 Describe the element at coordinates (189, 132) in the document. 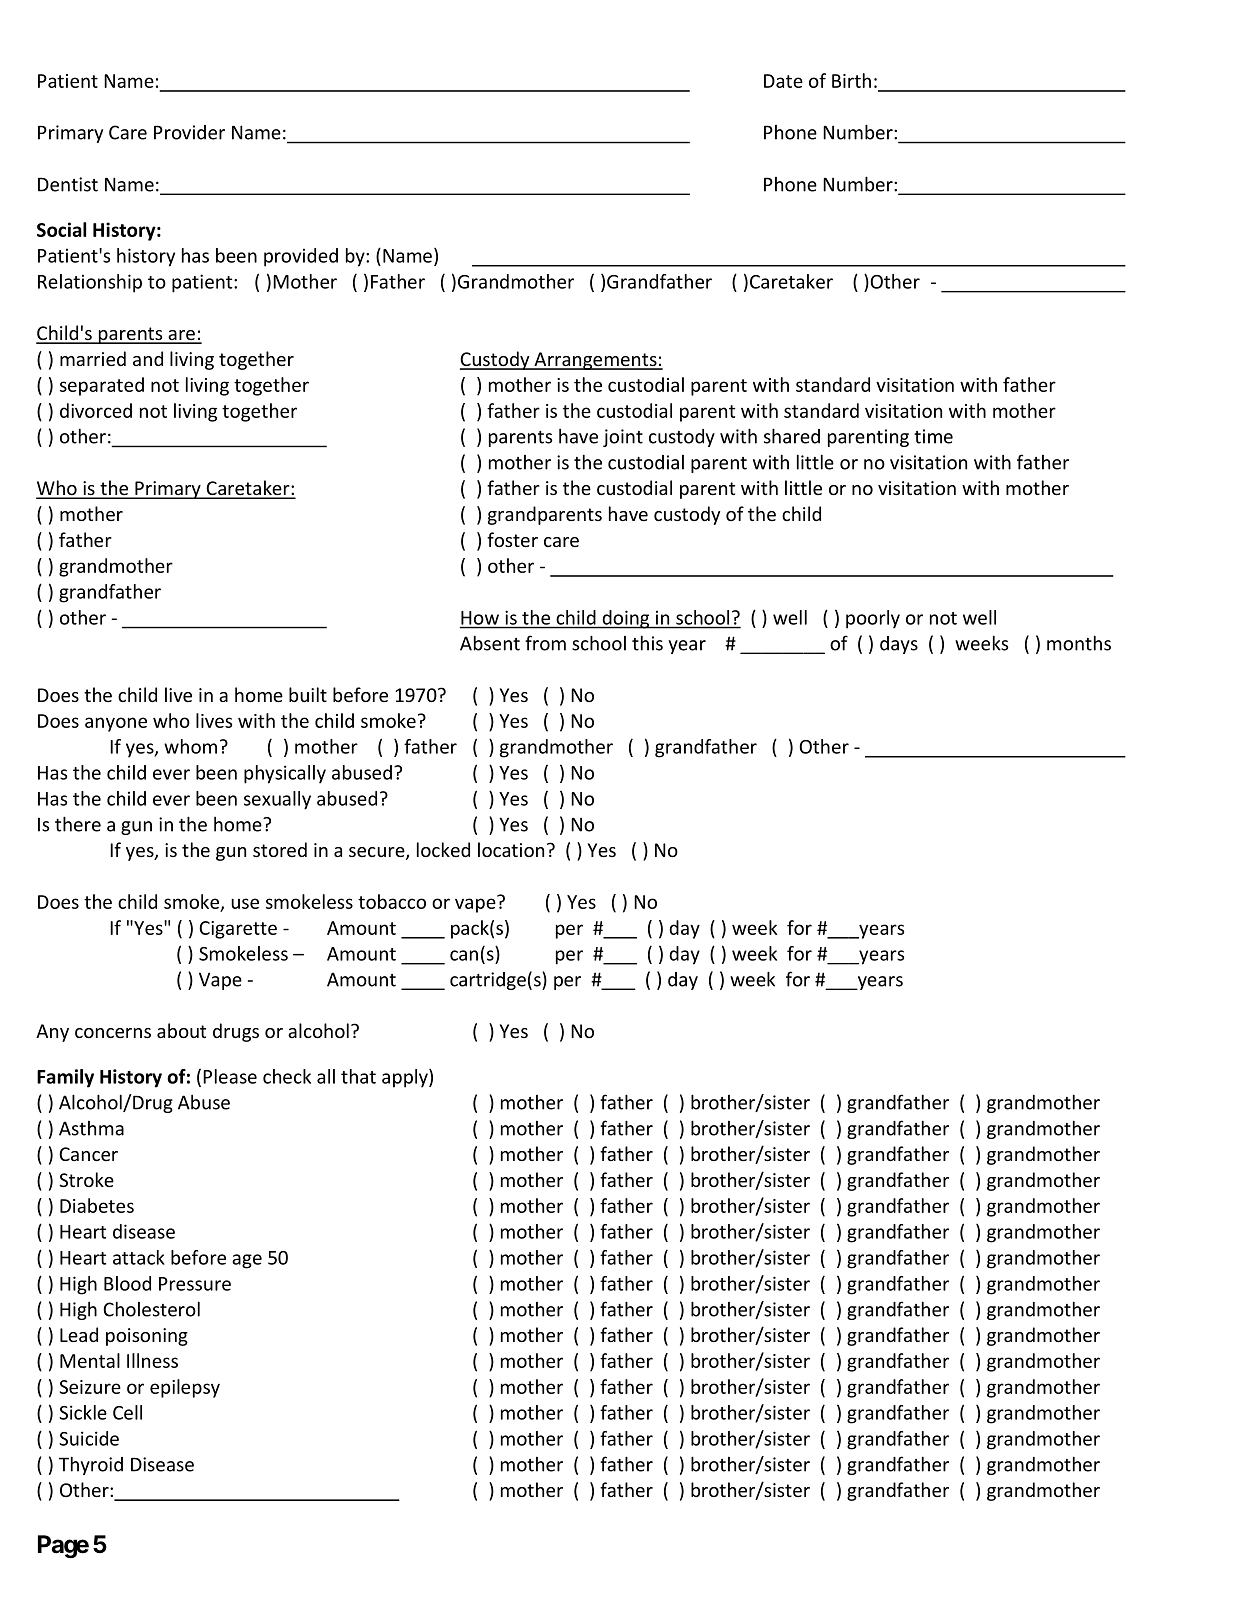

I see `Provider` at that location.
